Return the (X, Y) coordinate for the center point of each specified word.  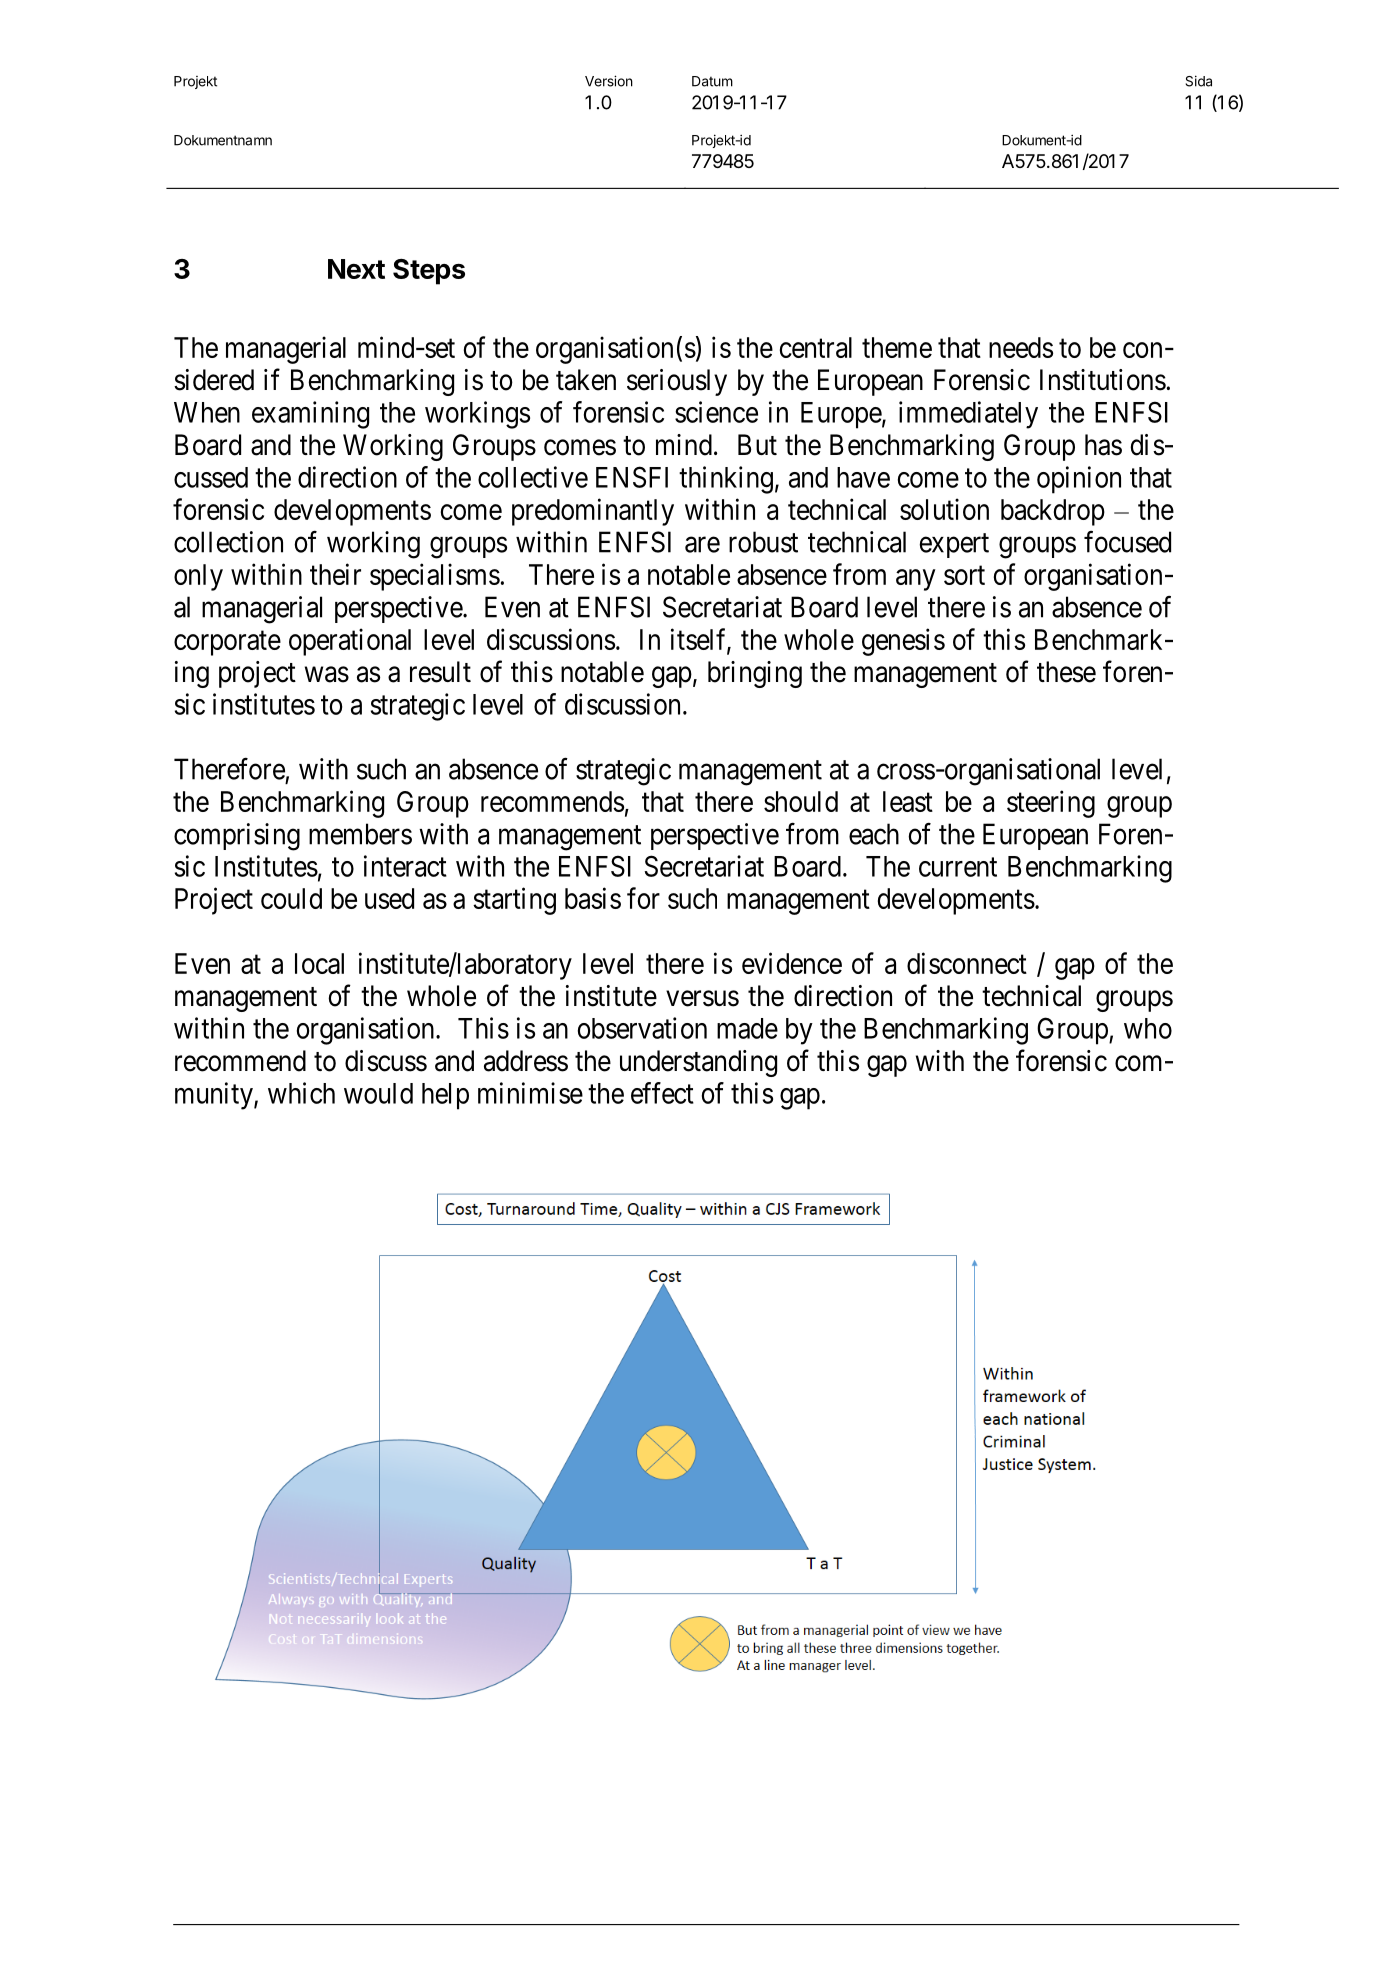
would (378, 1093)
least (908, 801)
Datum (712, 81)
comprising (237, 837)
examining (310, 415)
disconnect (967, 963)
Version (609, 81)
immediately (968, 415)
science (716, 412)
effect (662, 1093)
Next (356, 269)
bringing (755, 674)
